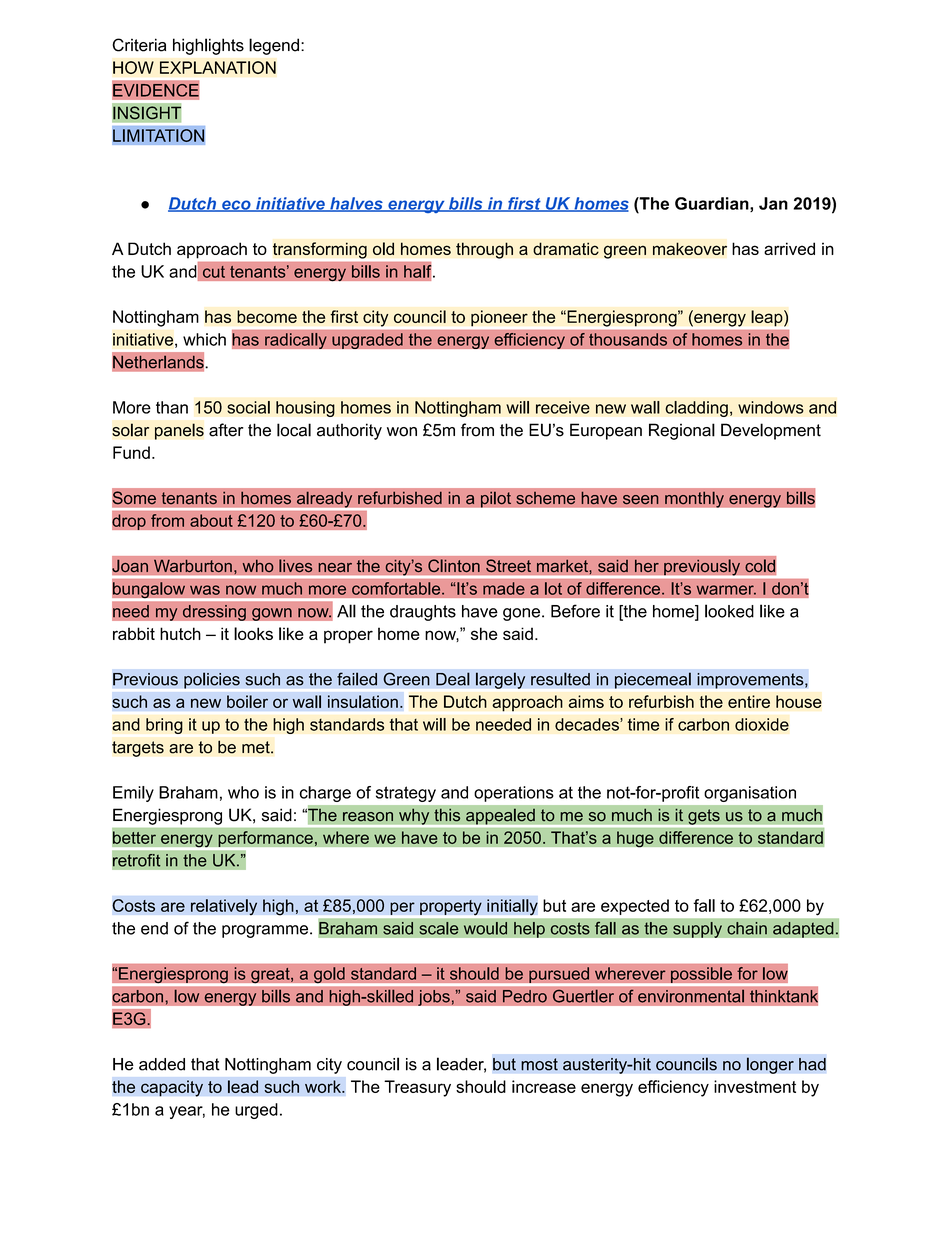  Describe the element at coordinates (356, 204) in the document. I see `halves` at that location.
